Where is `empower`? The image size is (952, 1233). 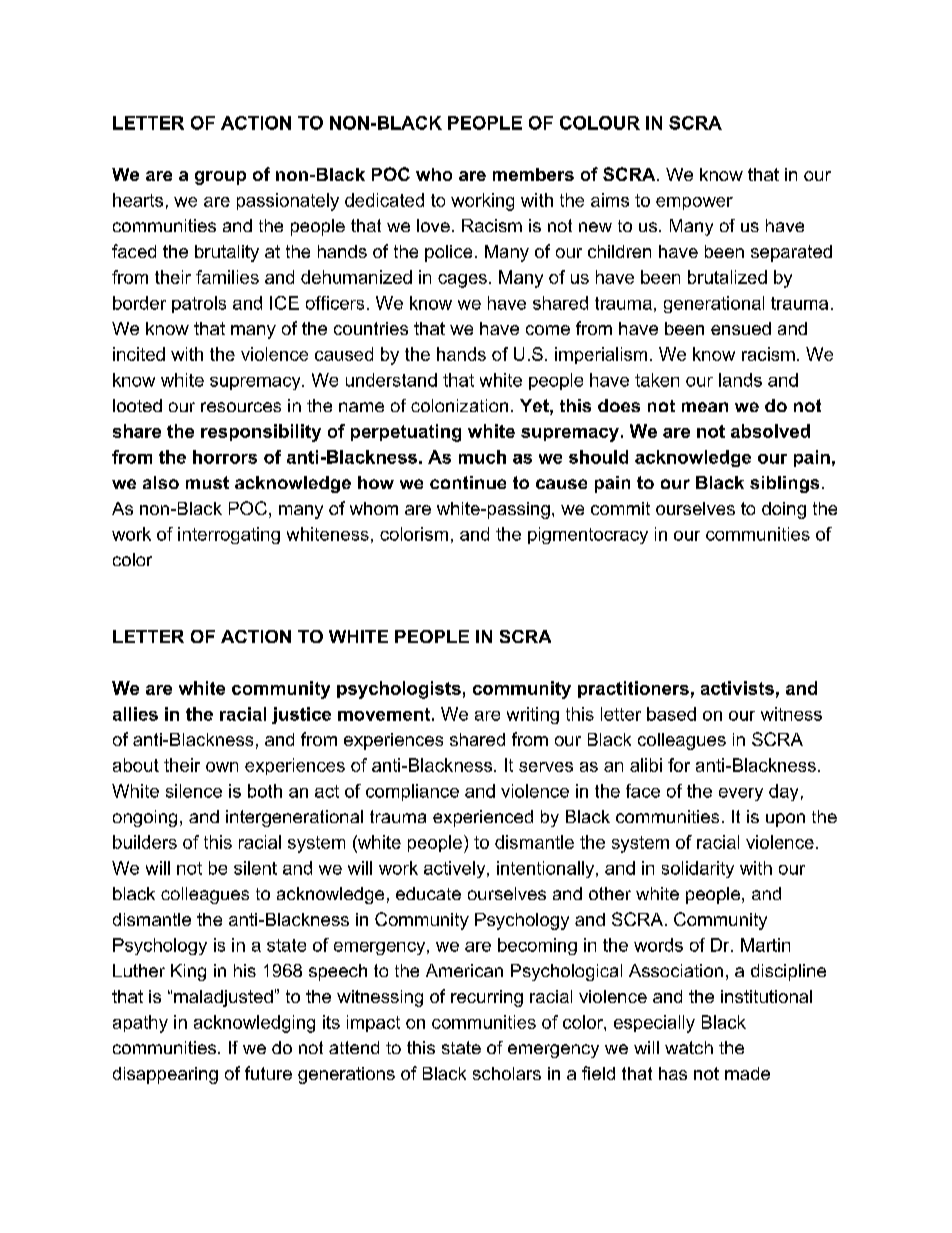 empower is located at coordinates (694, 203).
